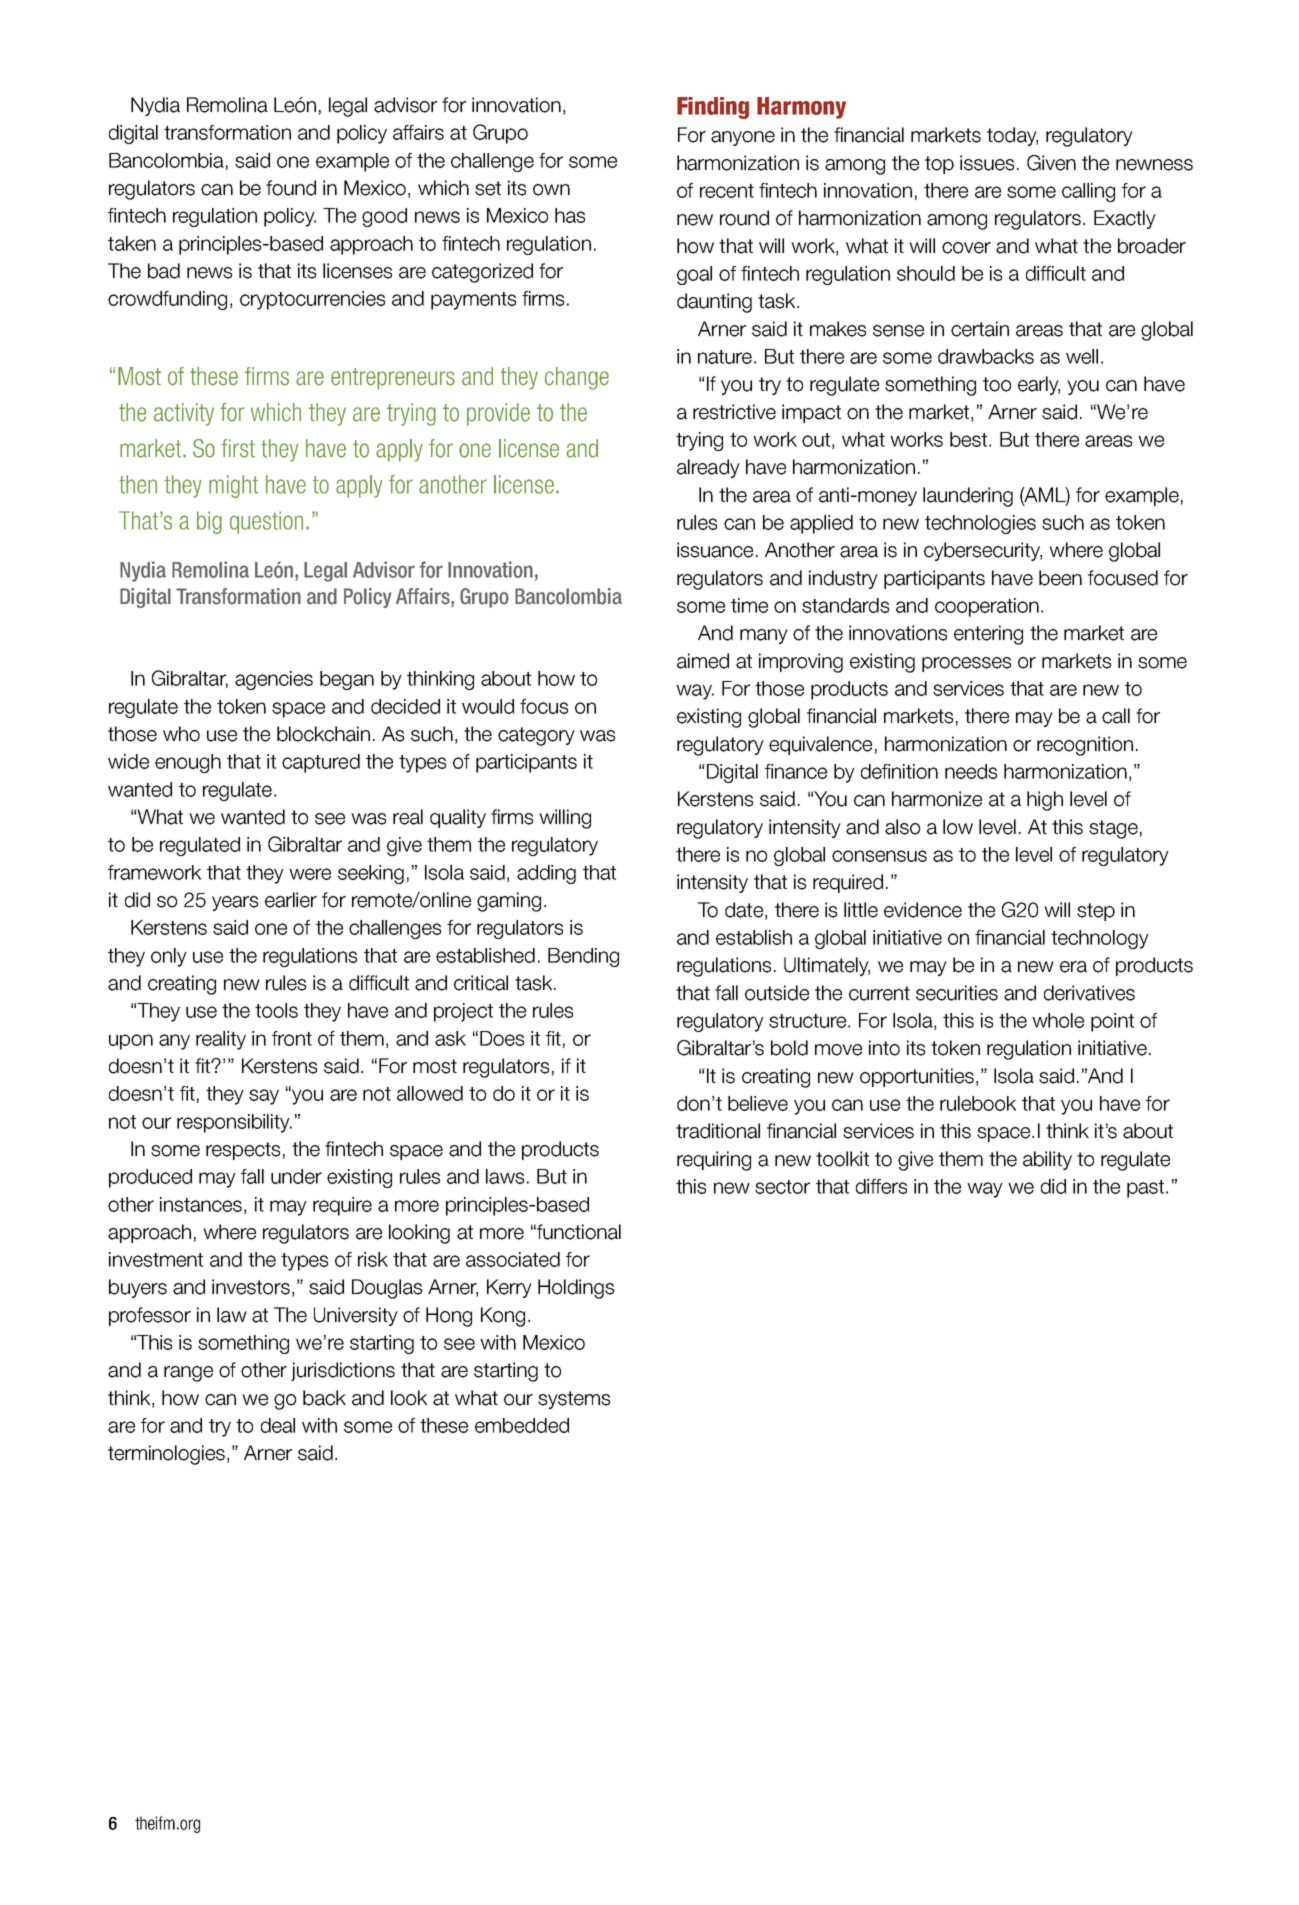  What do you see at coordinates (715, 550) in the screenshot?
I see `issuance` at bounding box center [715, 550].
